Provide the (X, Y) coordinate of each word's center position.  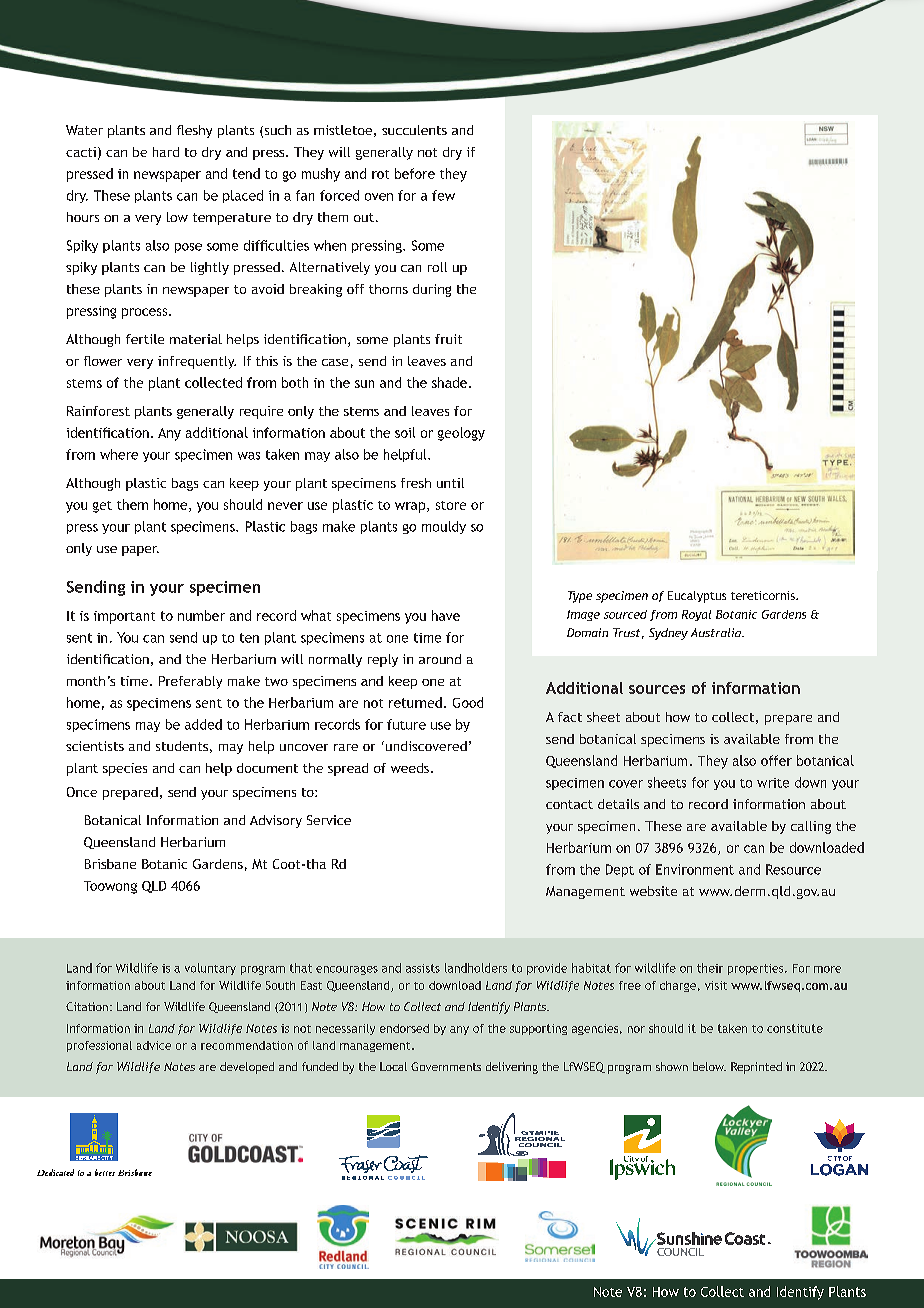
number (201, 615)
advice (154, 1045)
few (443, 195)
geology (461, 434)
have (446, 615)
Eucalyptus (697, 597)
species (125, 769)
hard (166, 152)
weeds (411, 768)
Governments (446, 1066)
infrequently (197, 362)
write (773, 783)
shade (449, 382)
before (415, 173)
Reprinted (756, 1068)
